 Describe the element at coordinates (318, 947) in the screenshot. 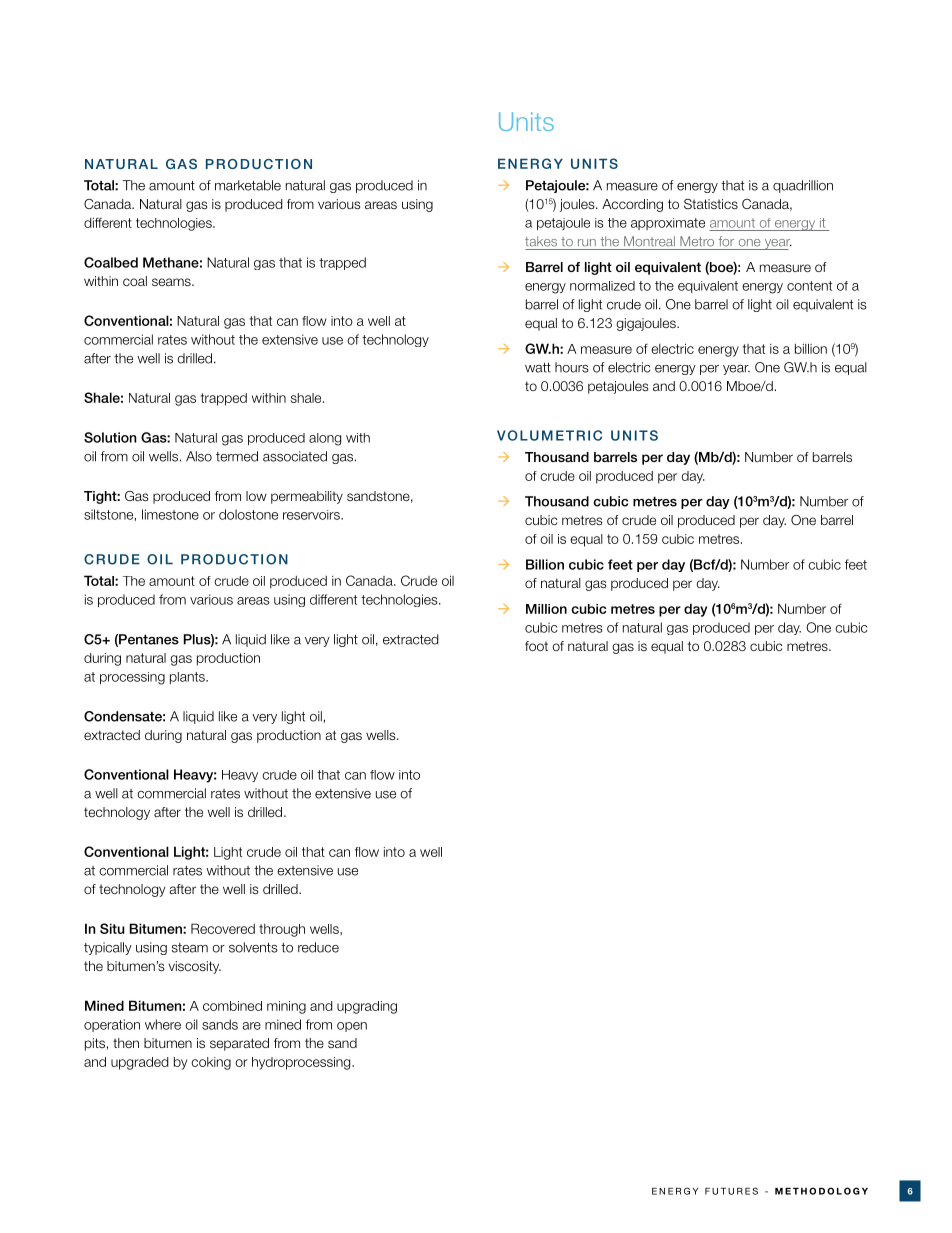

I see `reduce` at that location.
